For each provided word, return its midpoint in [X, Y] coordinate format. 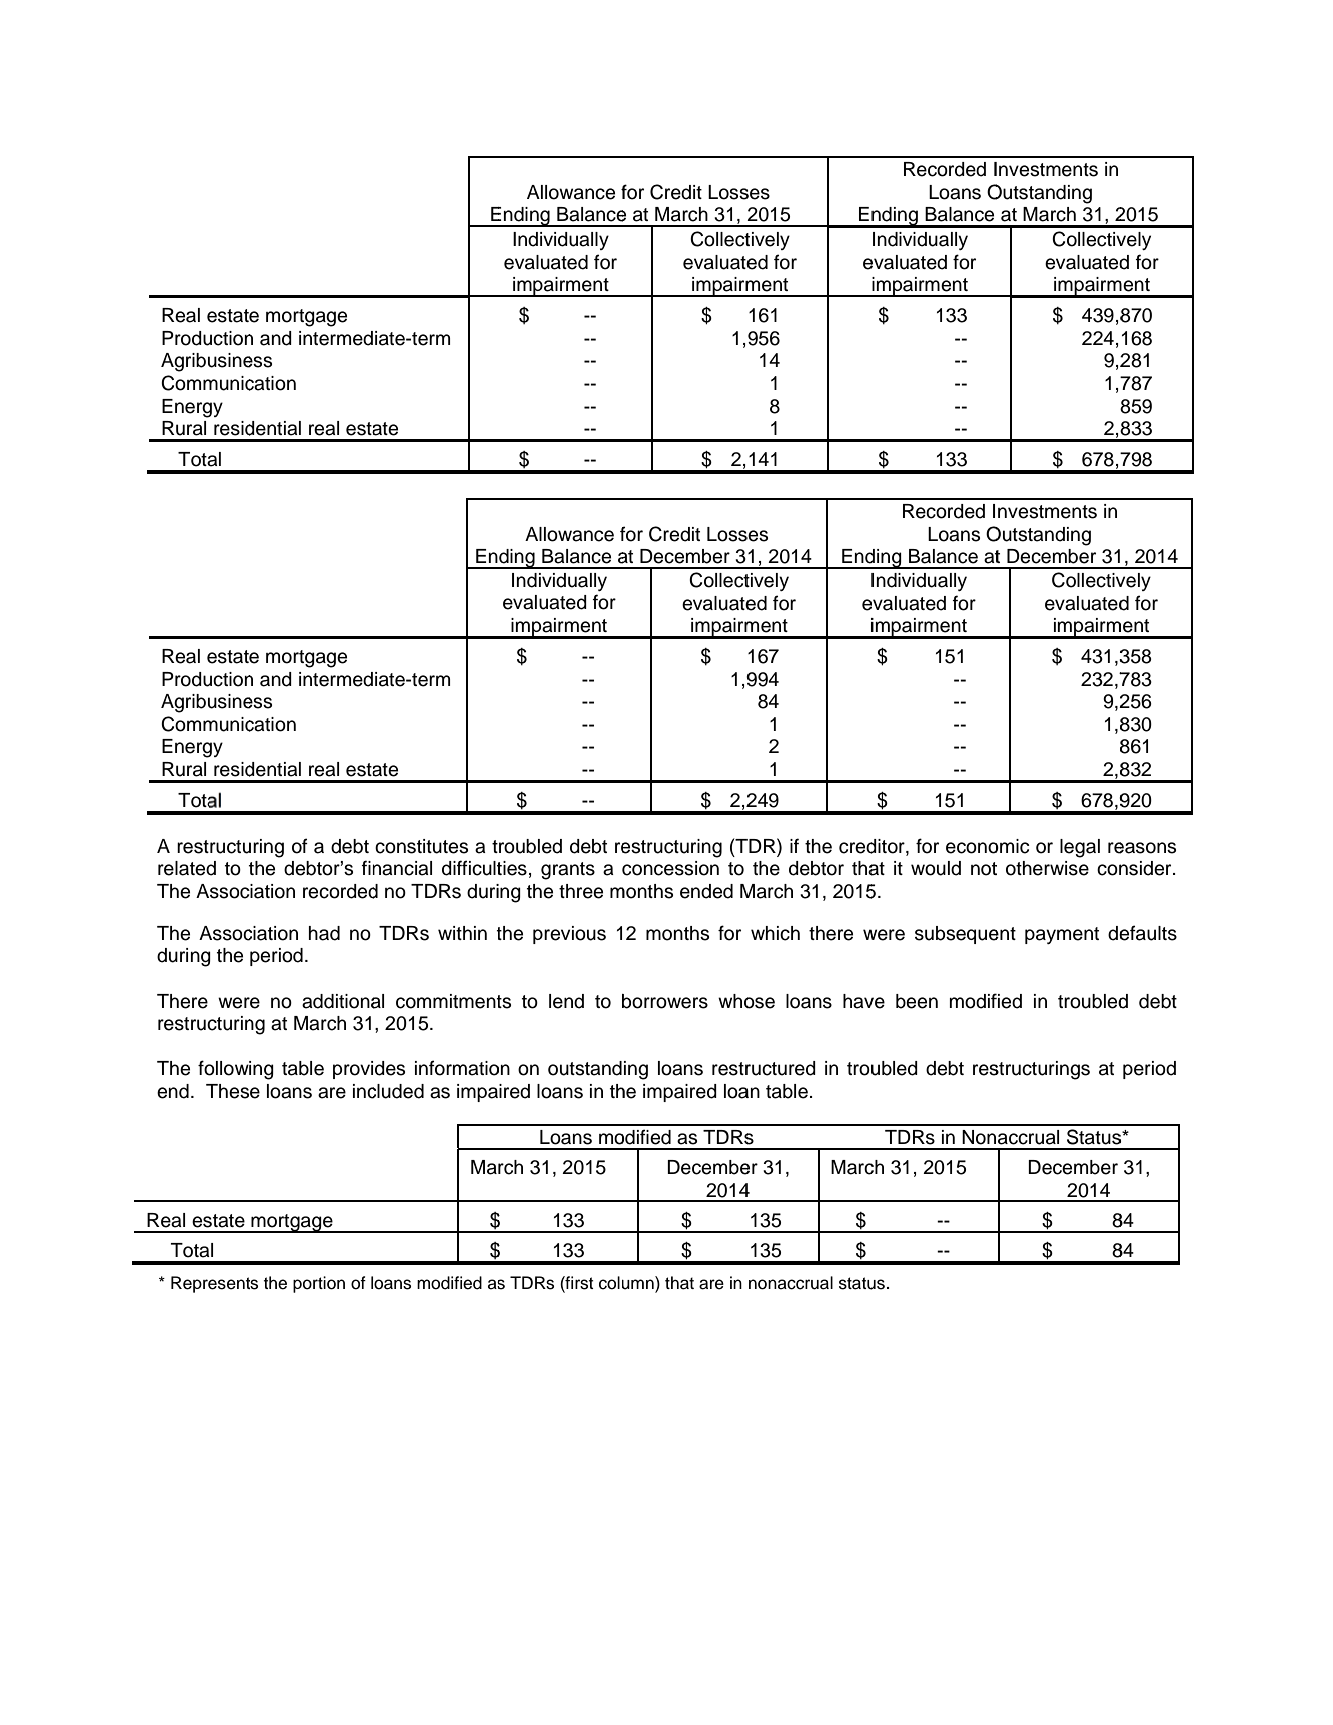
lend [566, 1001]
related [187, 868]
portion [319, 1284]
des [390, 1068]
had [324, 933]
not [984, 869]
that [679, 1283]
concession [670, 868]
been [917, 1001]
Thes [227, 1091]
